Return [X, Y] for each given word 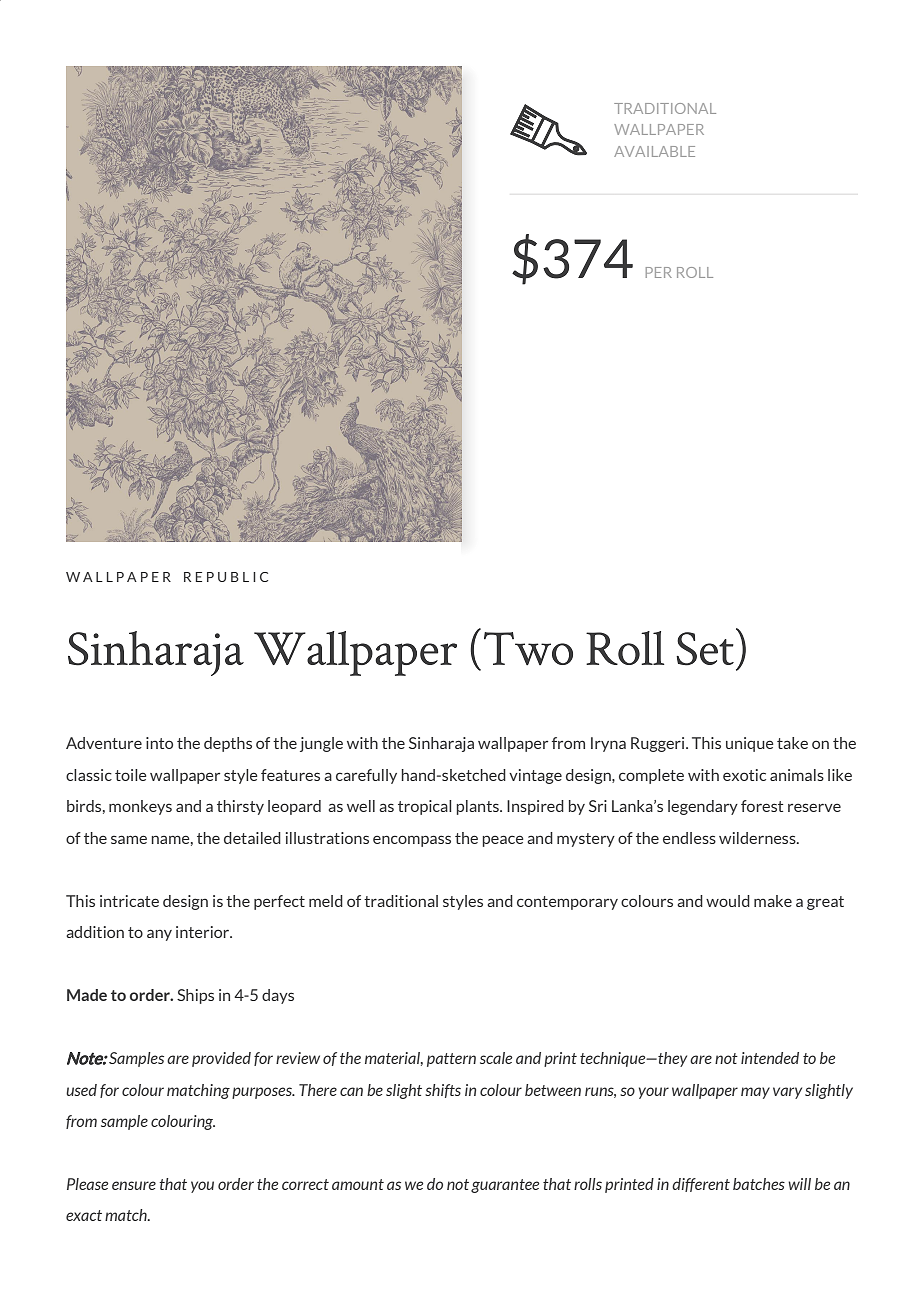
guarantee [505, 1186]
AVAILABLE [654, 151]
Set [705, 649]
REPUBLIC [226, 577]
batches [759, 1184]
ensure [134, 1185]
